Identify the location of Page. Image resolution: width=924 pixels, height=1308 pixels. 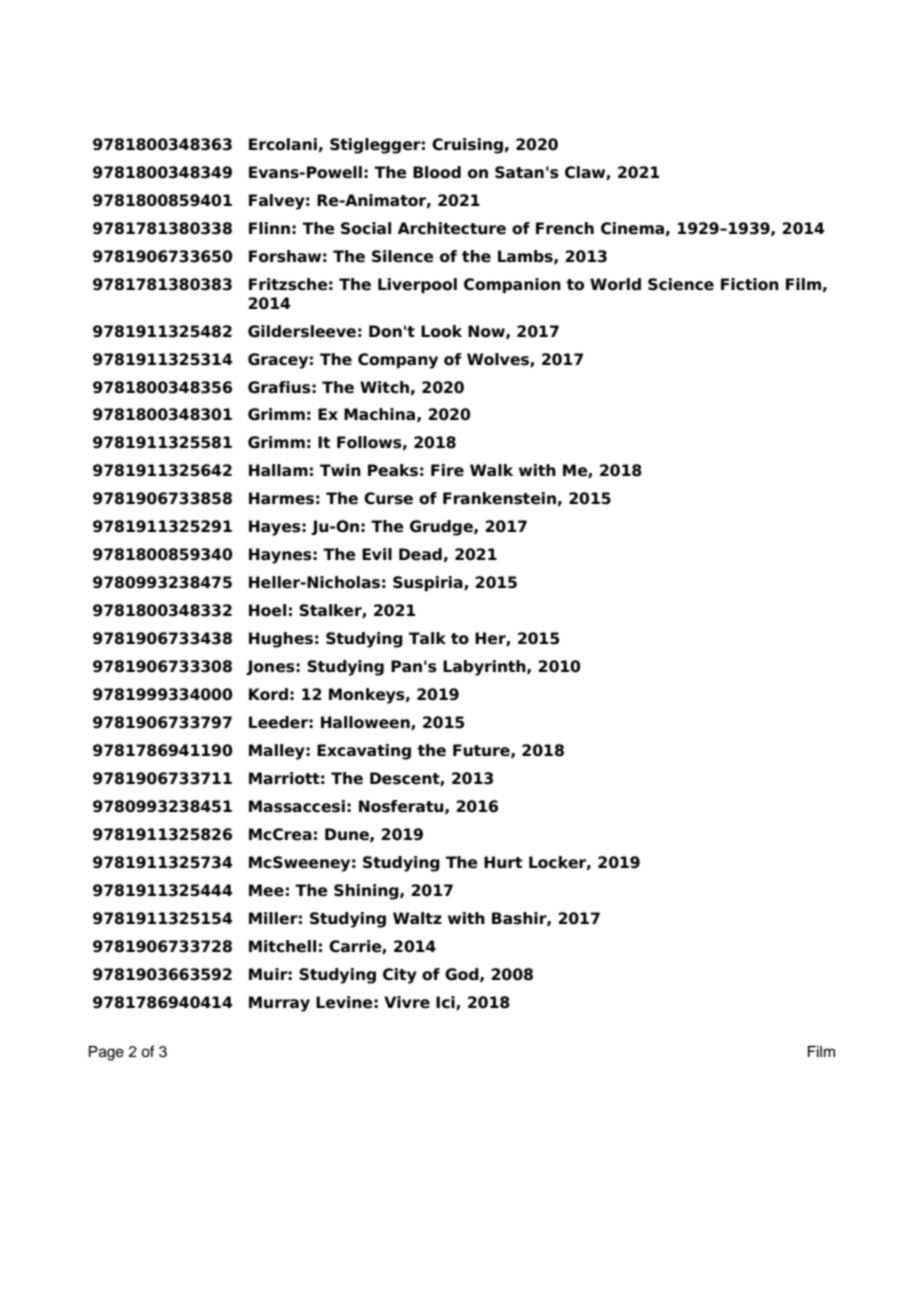
(106, 1053).
